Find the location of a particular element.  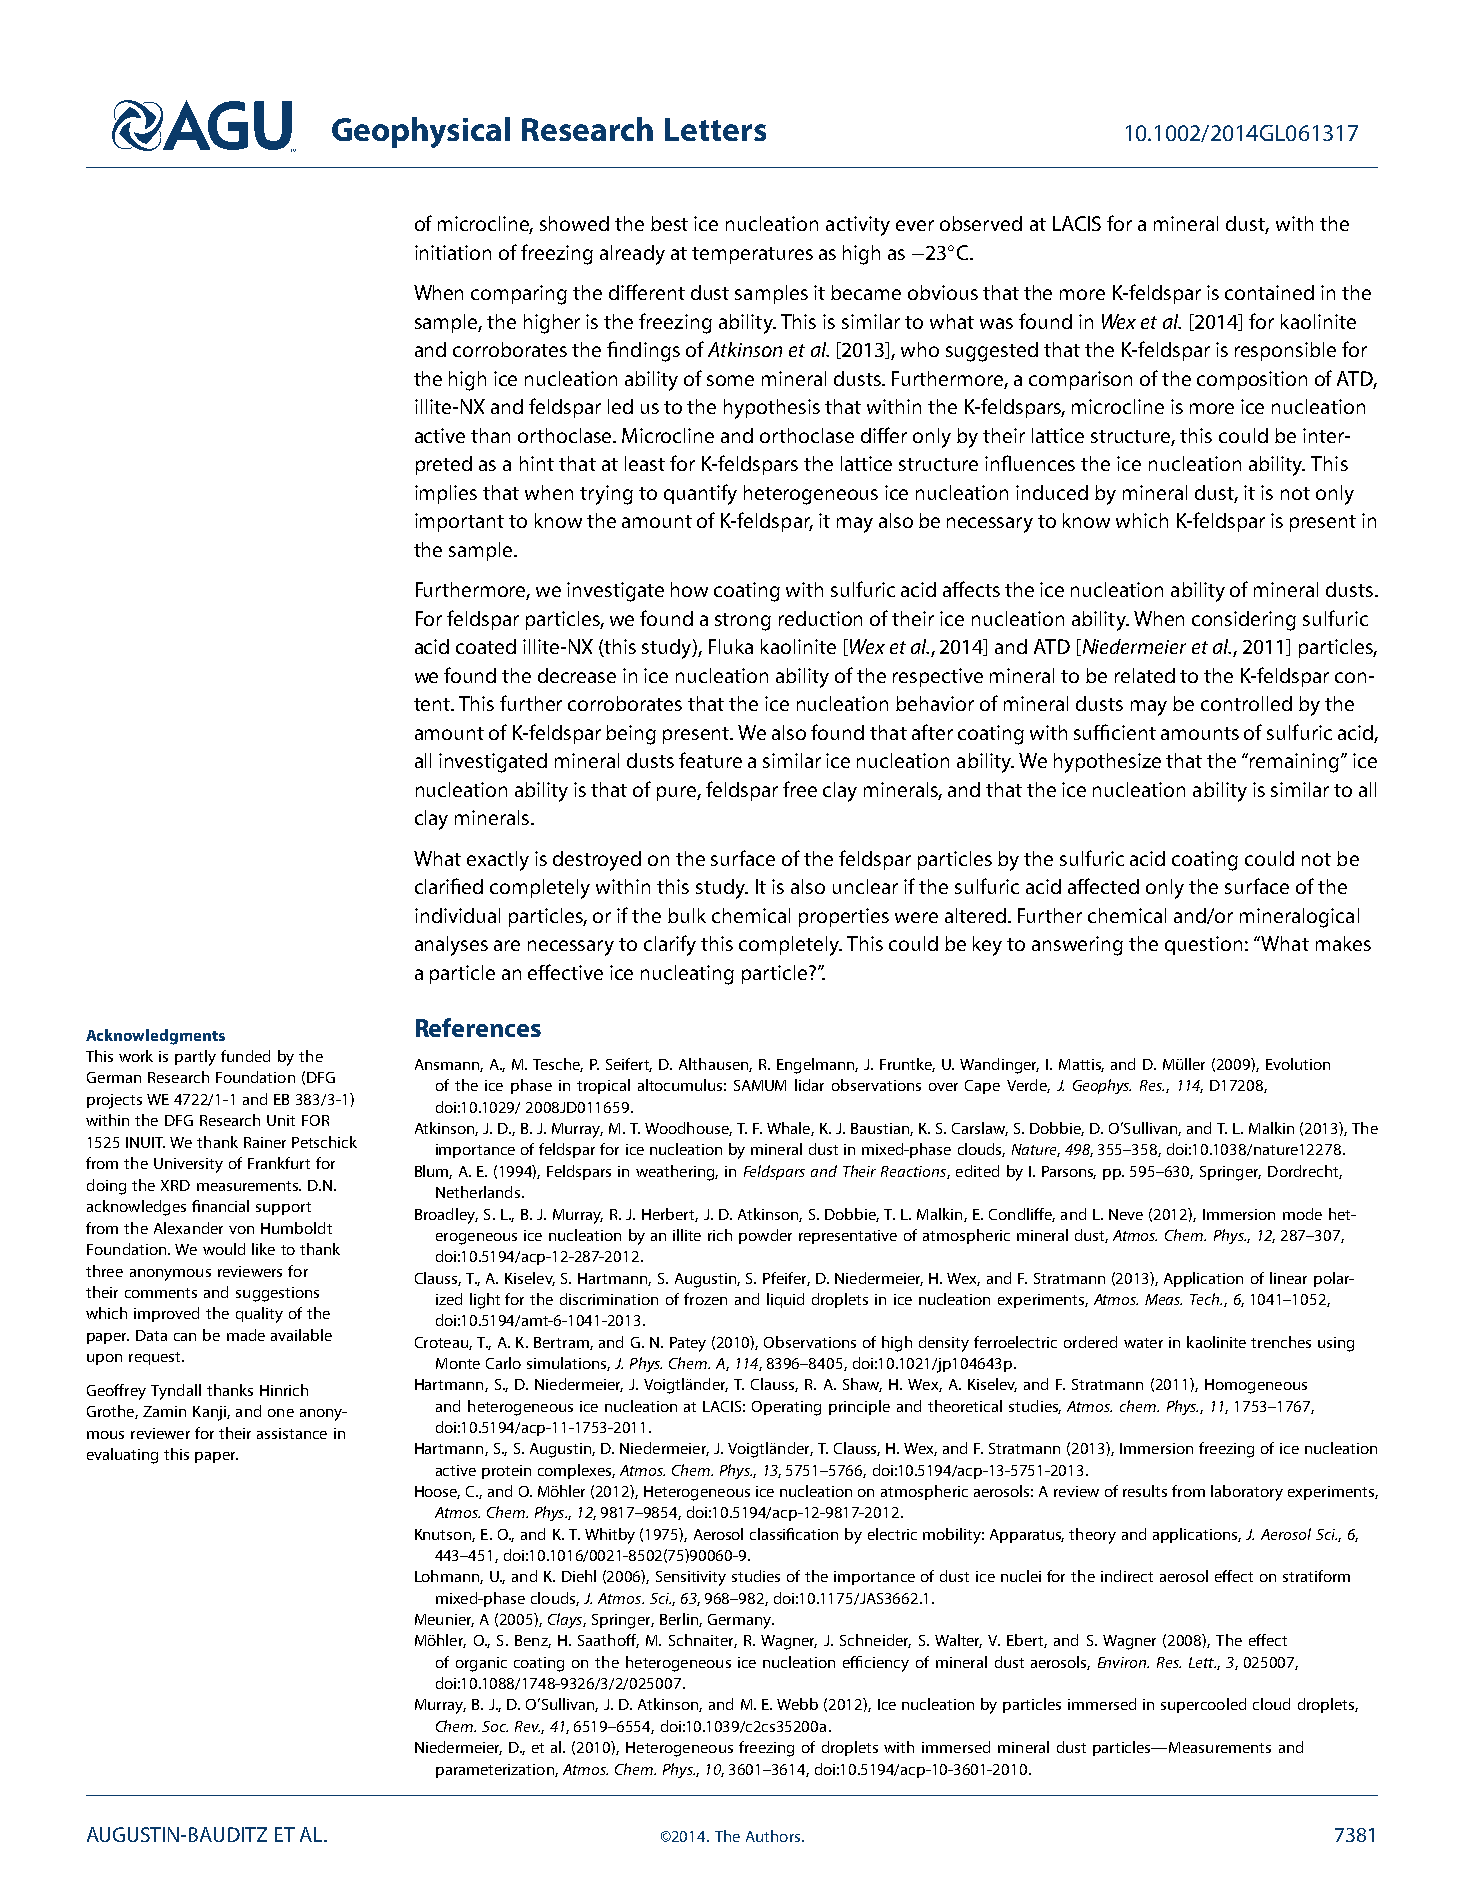

hypothesize is located at coordinates (1107, 763).
